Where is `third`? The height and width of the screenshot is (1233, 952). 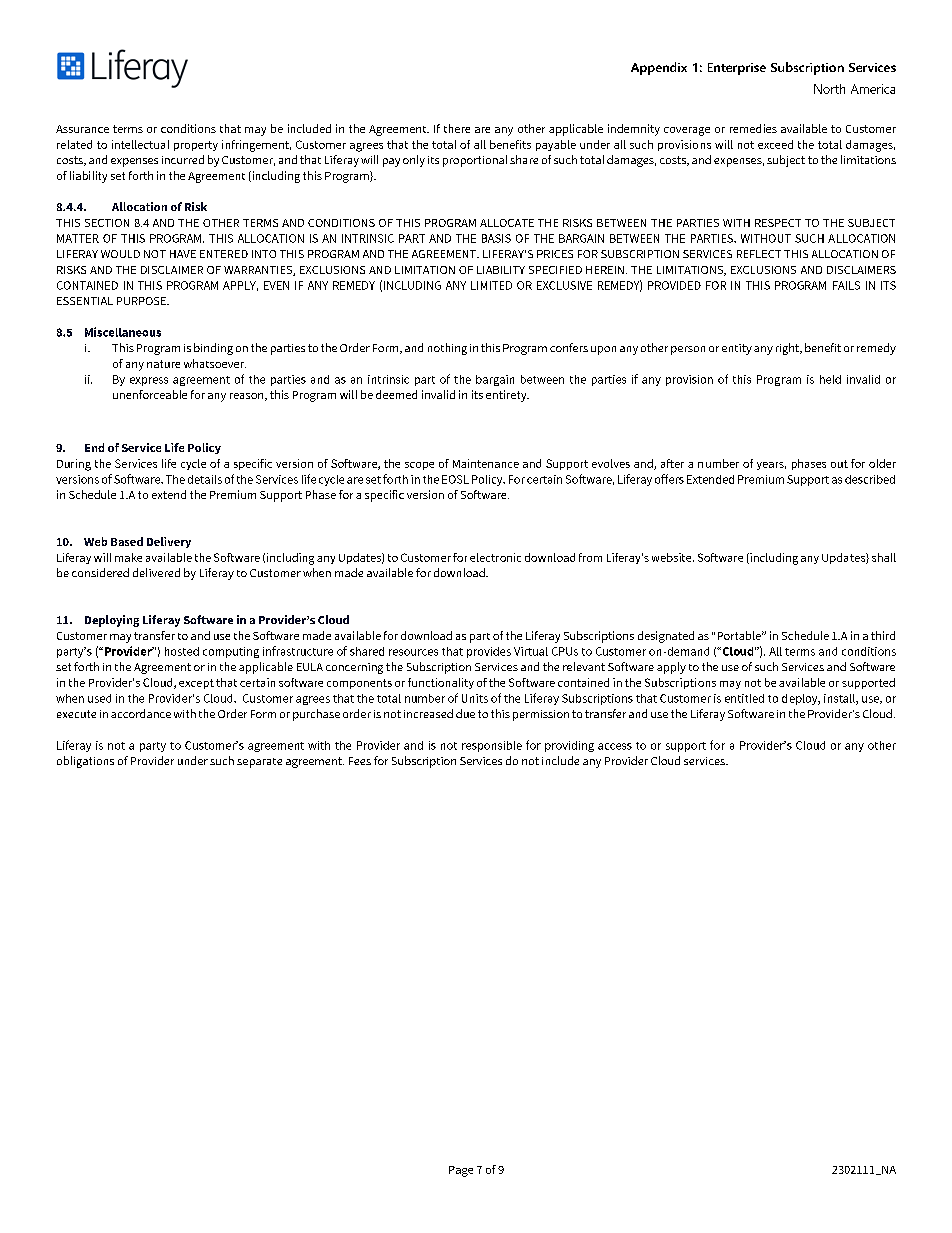 third is located at coordinates (883, 635).
